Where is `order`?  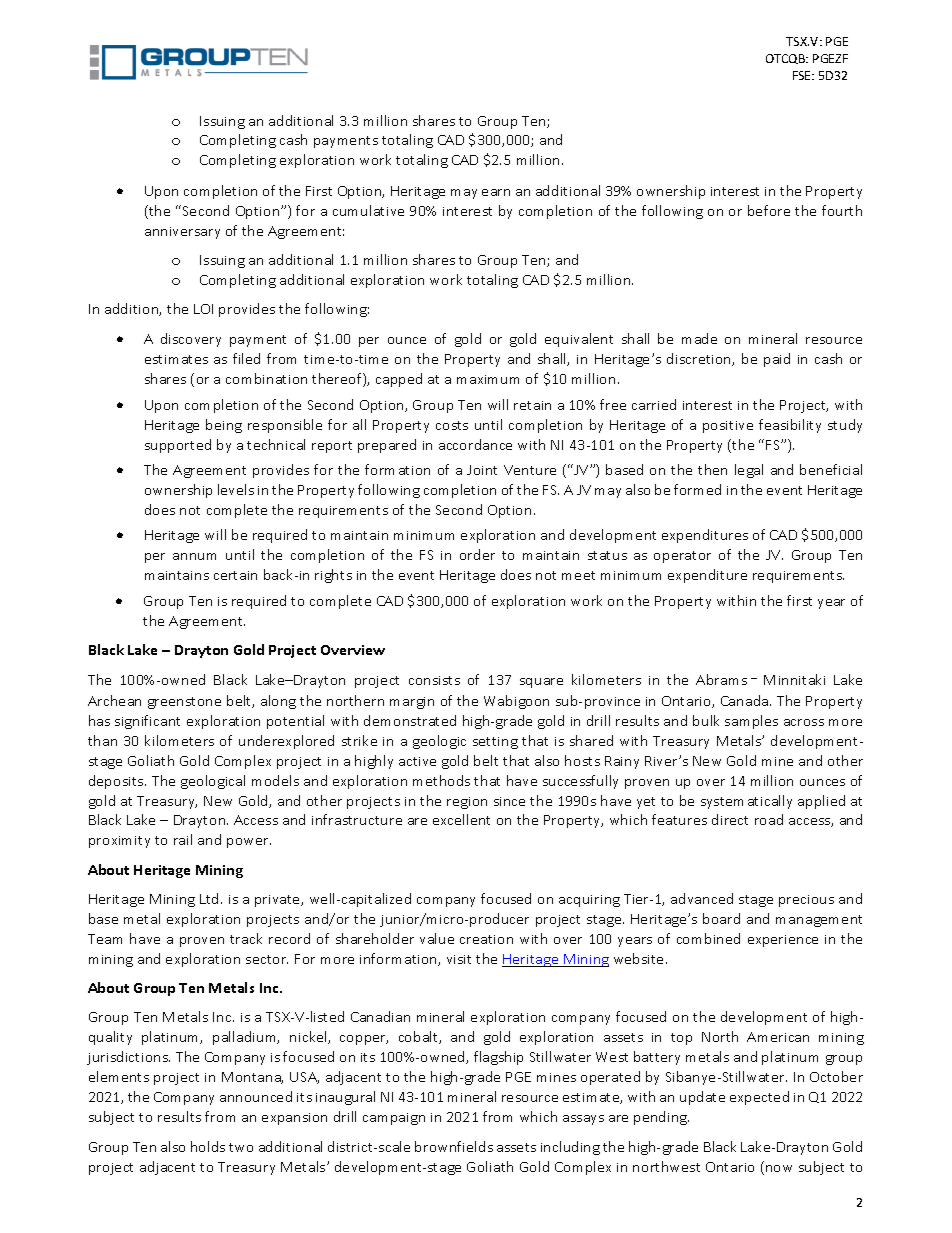
order is located at coordinates (477, 554).
